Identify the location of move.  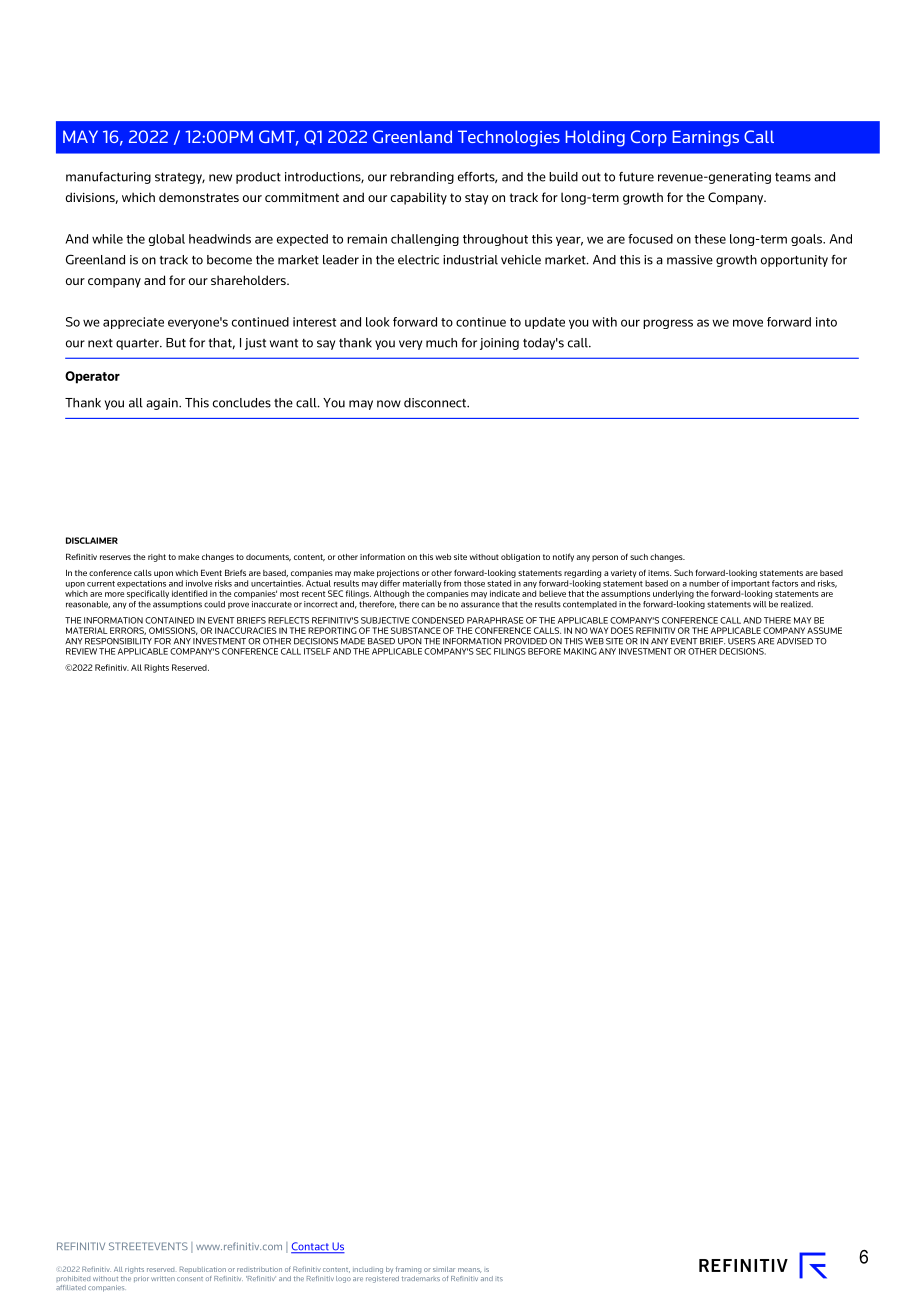
(748, 323).
